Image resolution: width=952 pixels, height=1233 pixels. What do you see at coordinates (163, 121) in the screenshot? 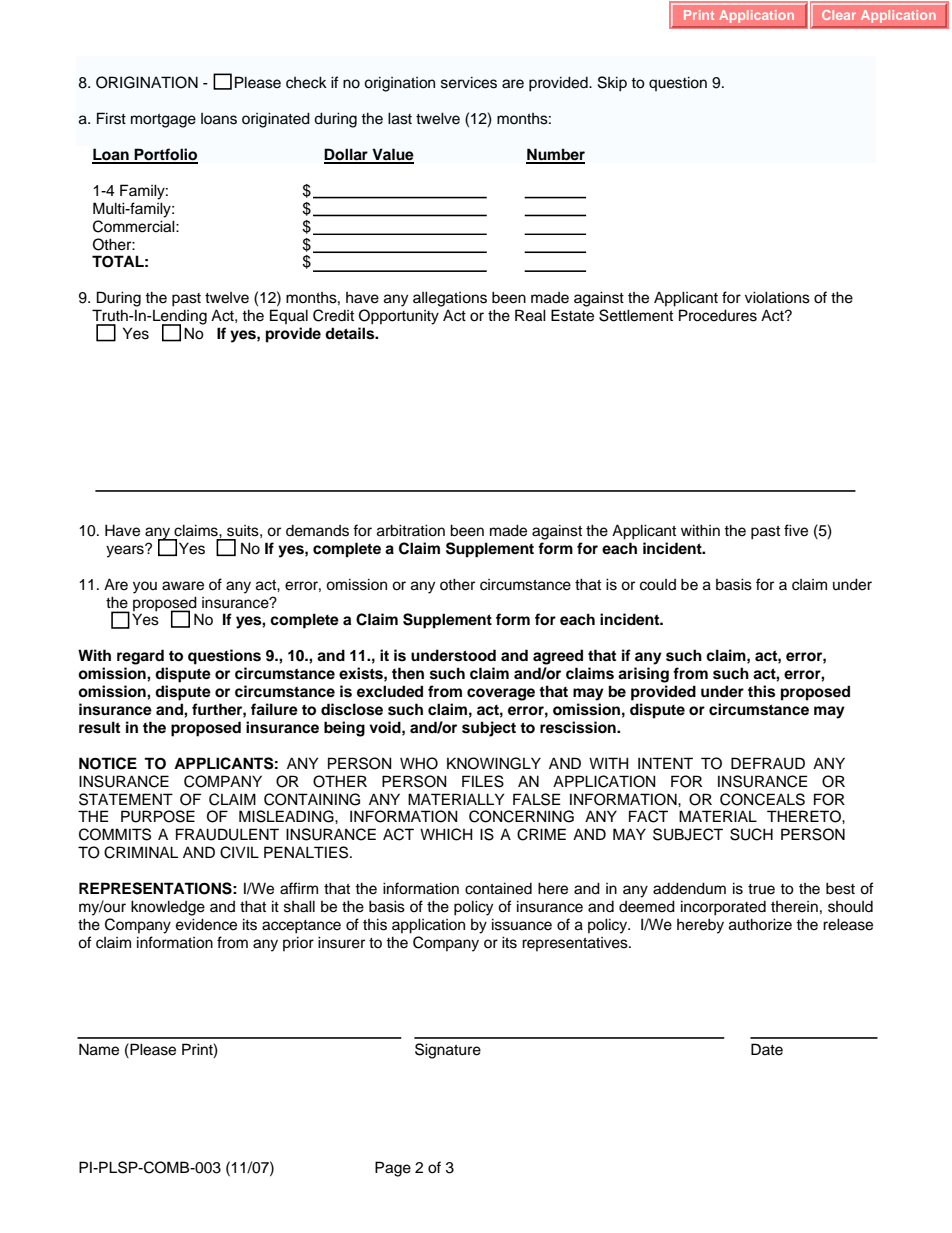
I see `mortgage` at bounding box center [163, 121].
